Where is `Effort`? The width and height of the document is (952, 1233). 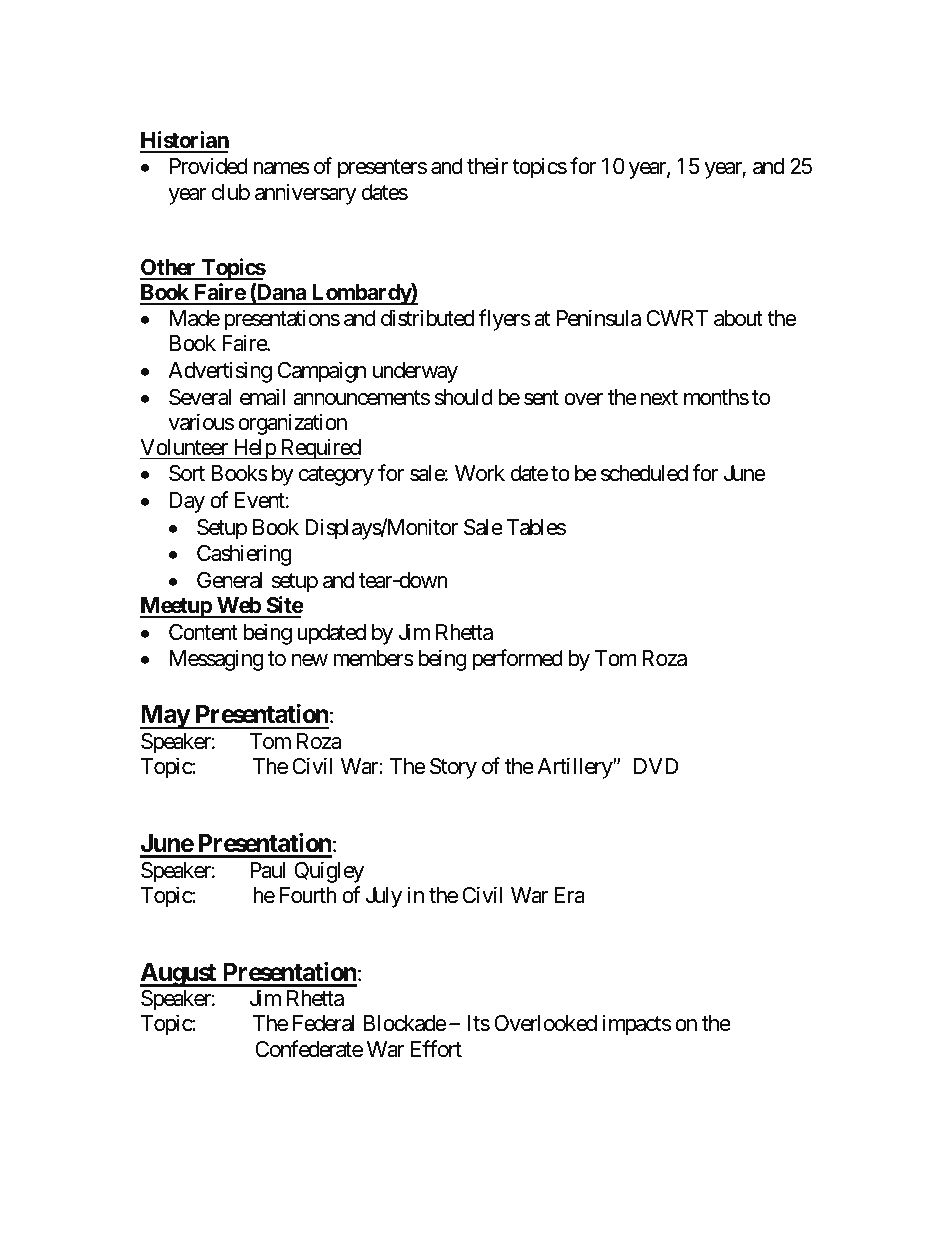 Effort is located at coordinates (436, 1049).
